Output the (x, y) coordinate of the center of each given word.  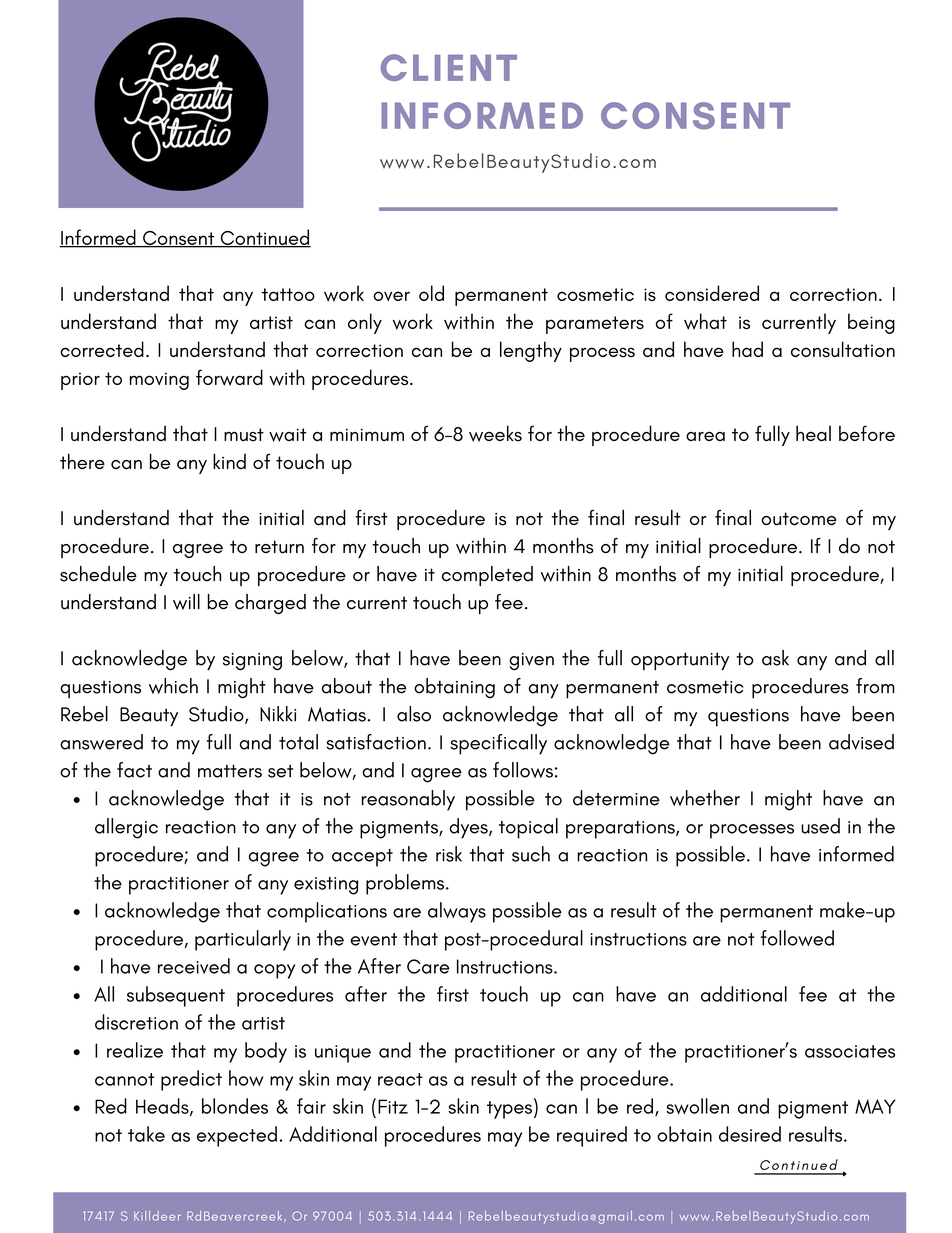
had (747, 349)
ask (775, 658)
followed (797, 938)
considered (712, 293)
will (186, 602)
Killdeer (157, 1216)
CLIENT (449, 67)
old (431, 293)
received (194, 966)
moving (159, 381)
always (457, 912)
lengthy (531, 351)
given (531, 662)
